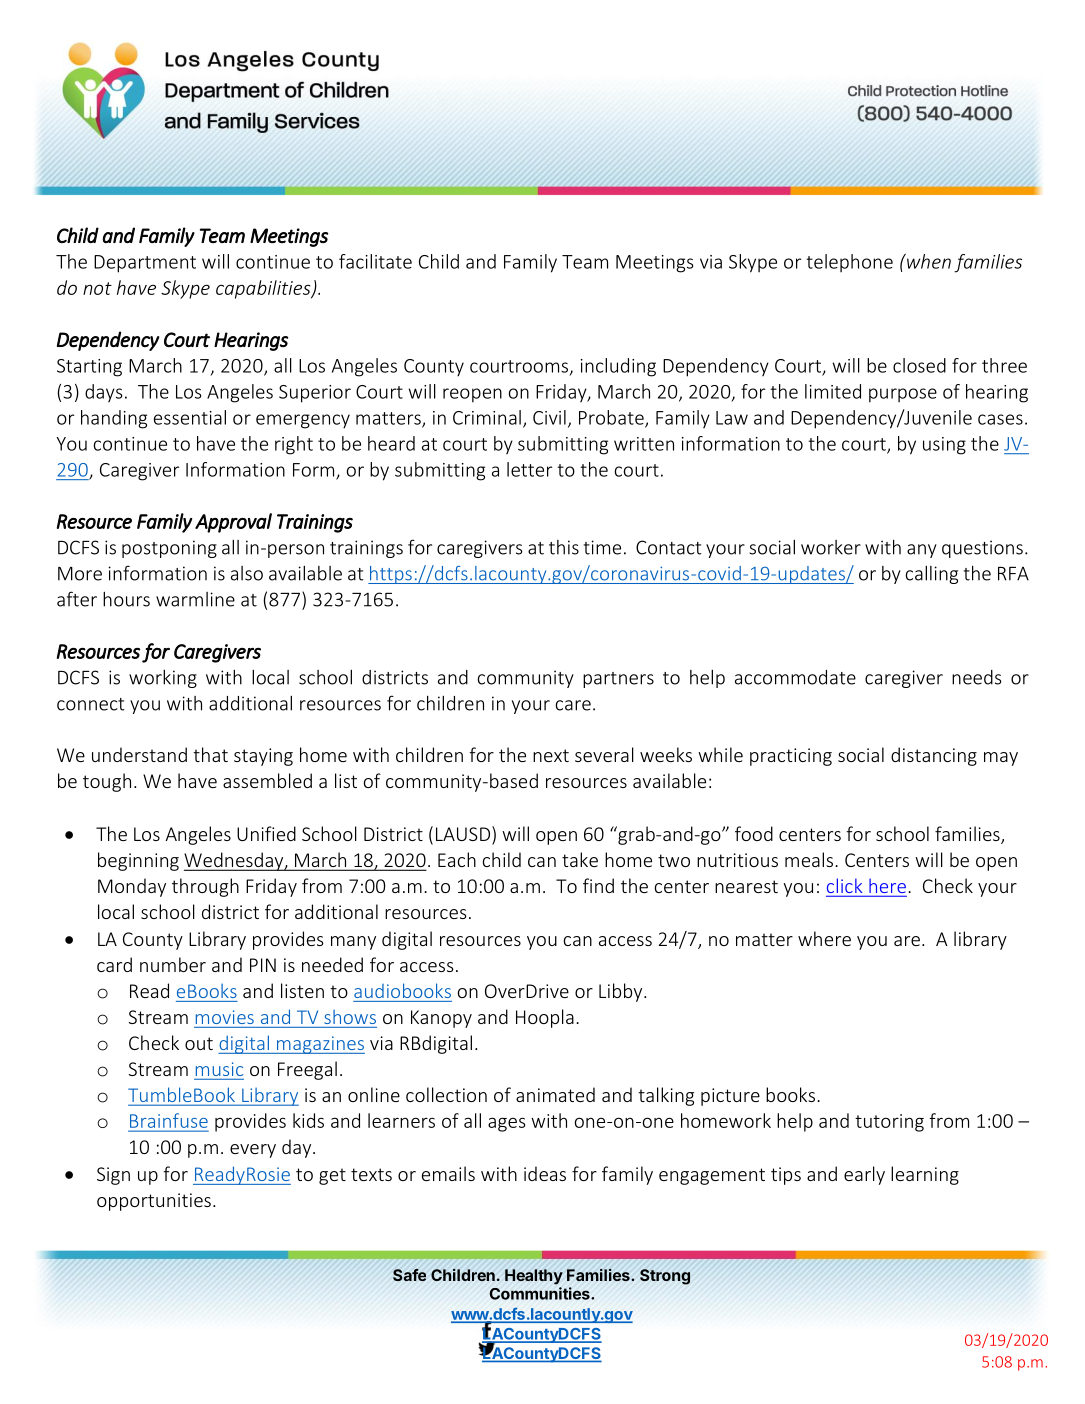  What do you see at coordinates (928, 261) in the screenshot?
I see `when` at bounding box center [928, 261].
